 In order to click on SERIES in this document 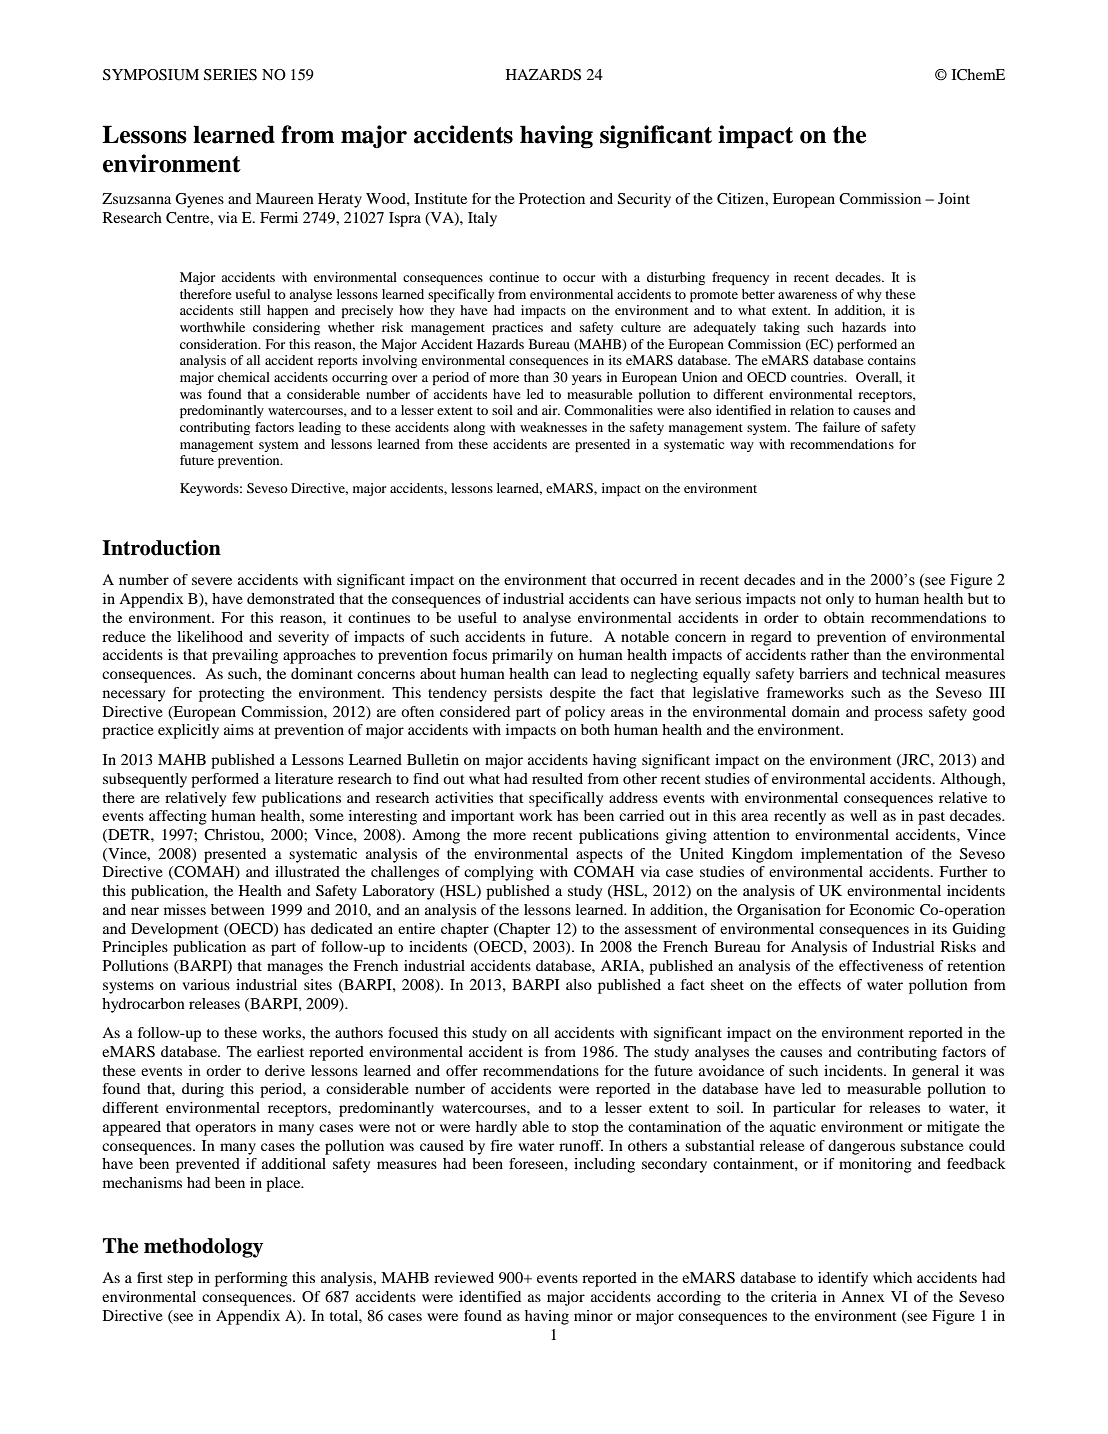, I will do `click(230, 75)`.
